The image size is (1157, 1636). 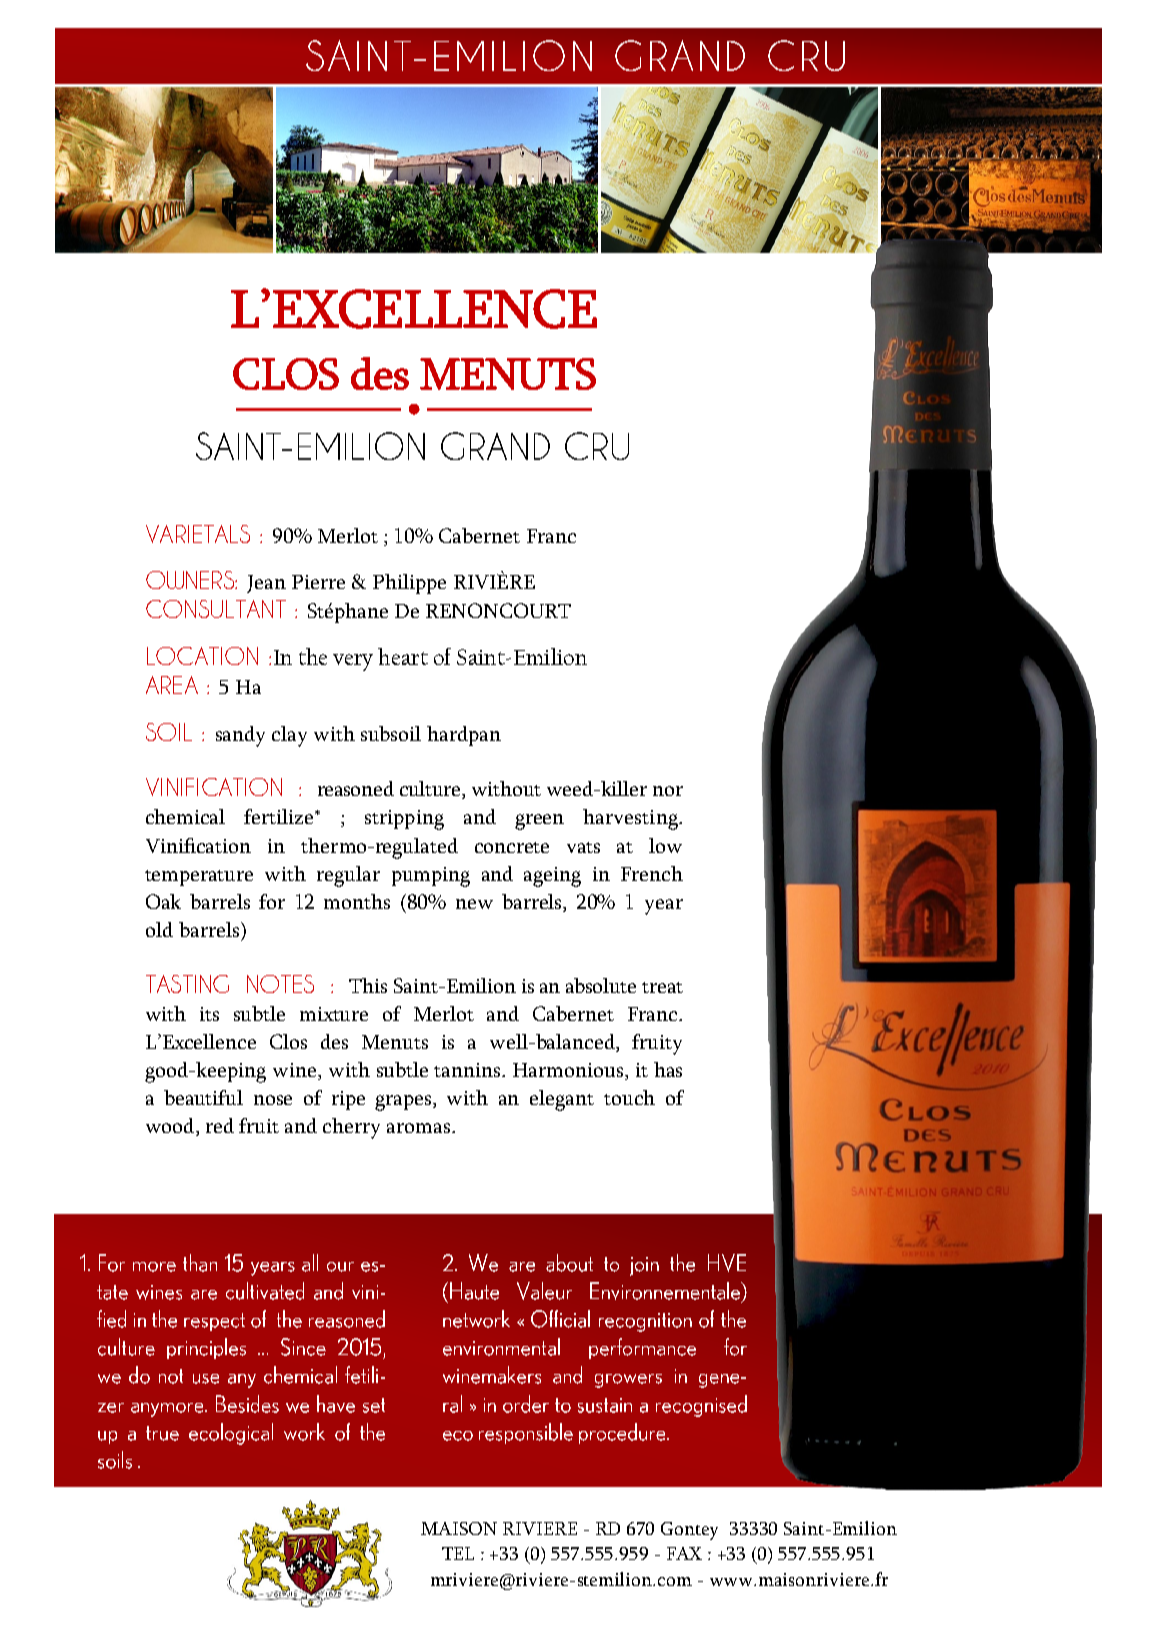 I want to click on tannins, so click(x=469, y=1070).
